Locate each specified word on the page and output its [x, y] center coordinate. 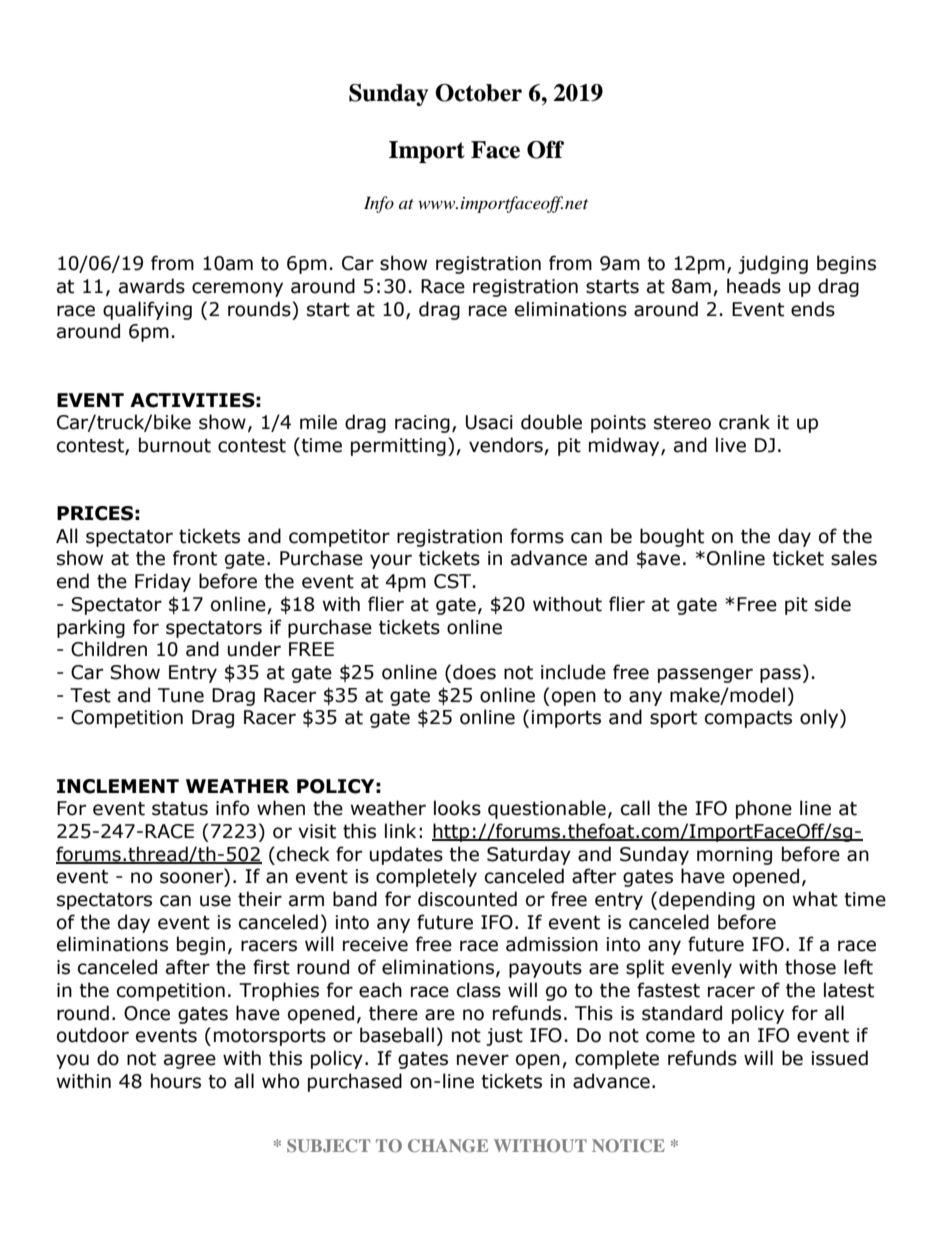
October [478, 93]
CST [452, 581]
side [833, 604]
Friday [163, 582]
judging [773, 264]
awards [152, 286]
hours [176, 1081]
